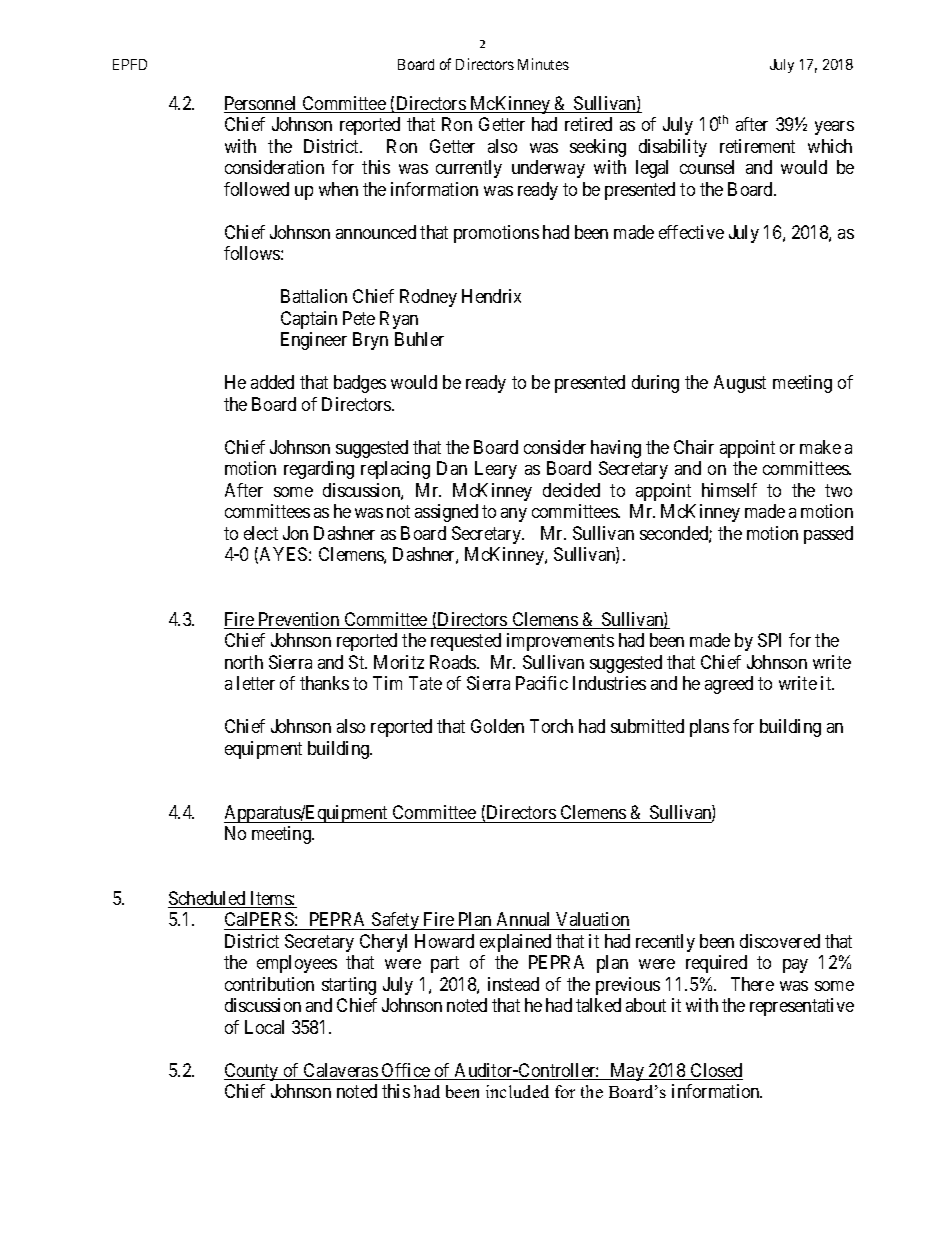 This screenshot has height=1233, width=952. Describe the element at coordinates (262, 104) in the screenshot. I see `Personnel` at that location.
